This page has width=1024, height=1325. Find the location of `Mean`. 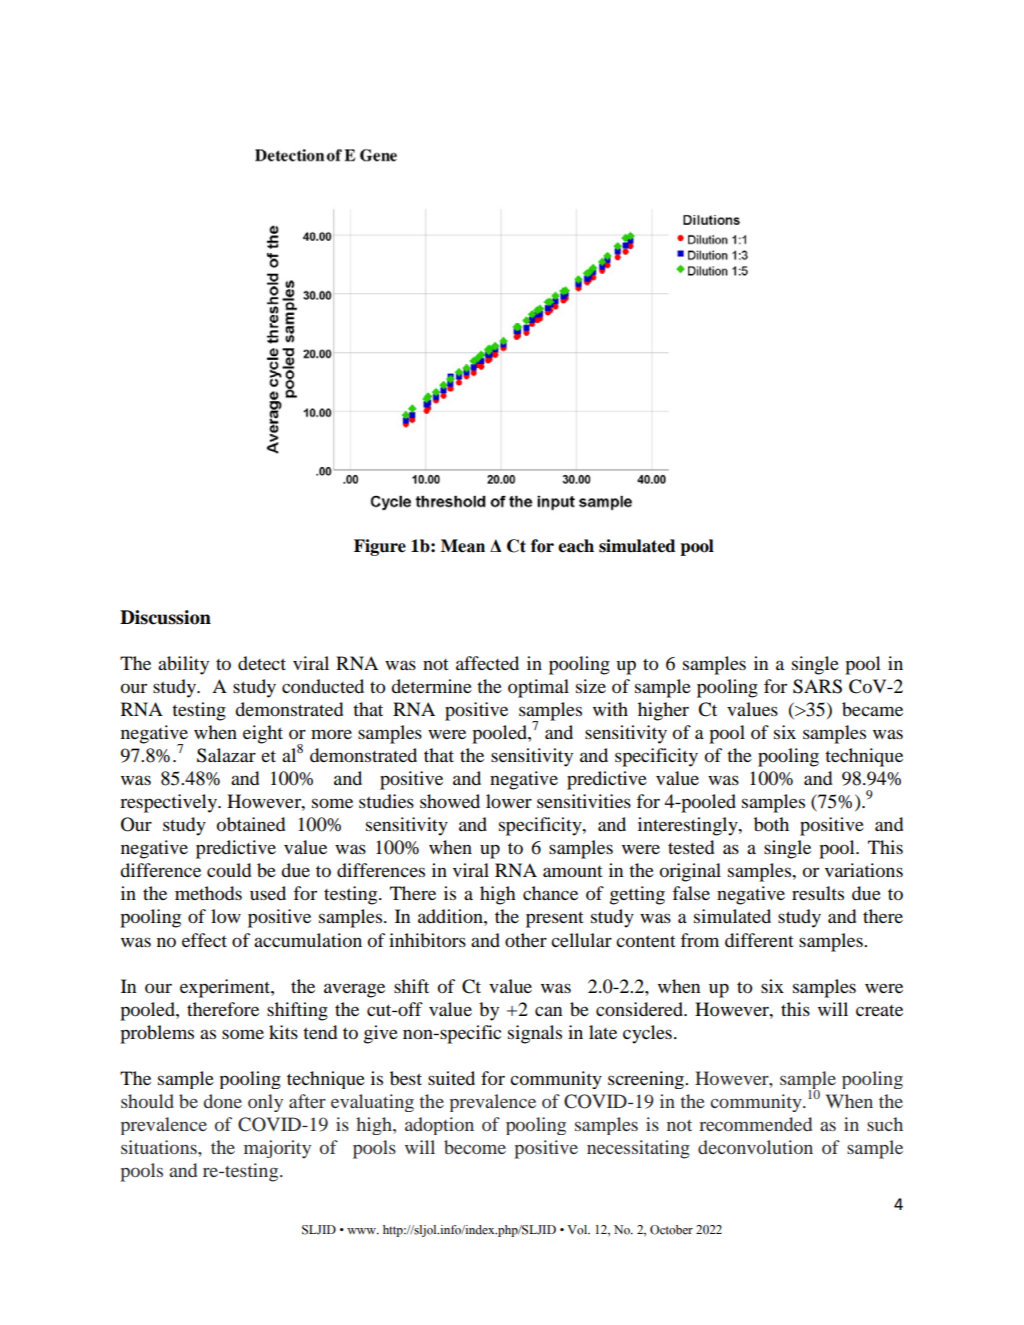

Mean is located at coordinates (463, 546).
